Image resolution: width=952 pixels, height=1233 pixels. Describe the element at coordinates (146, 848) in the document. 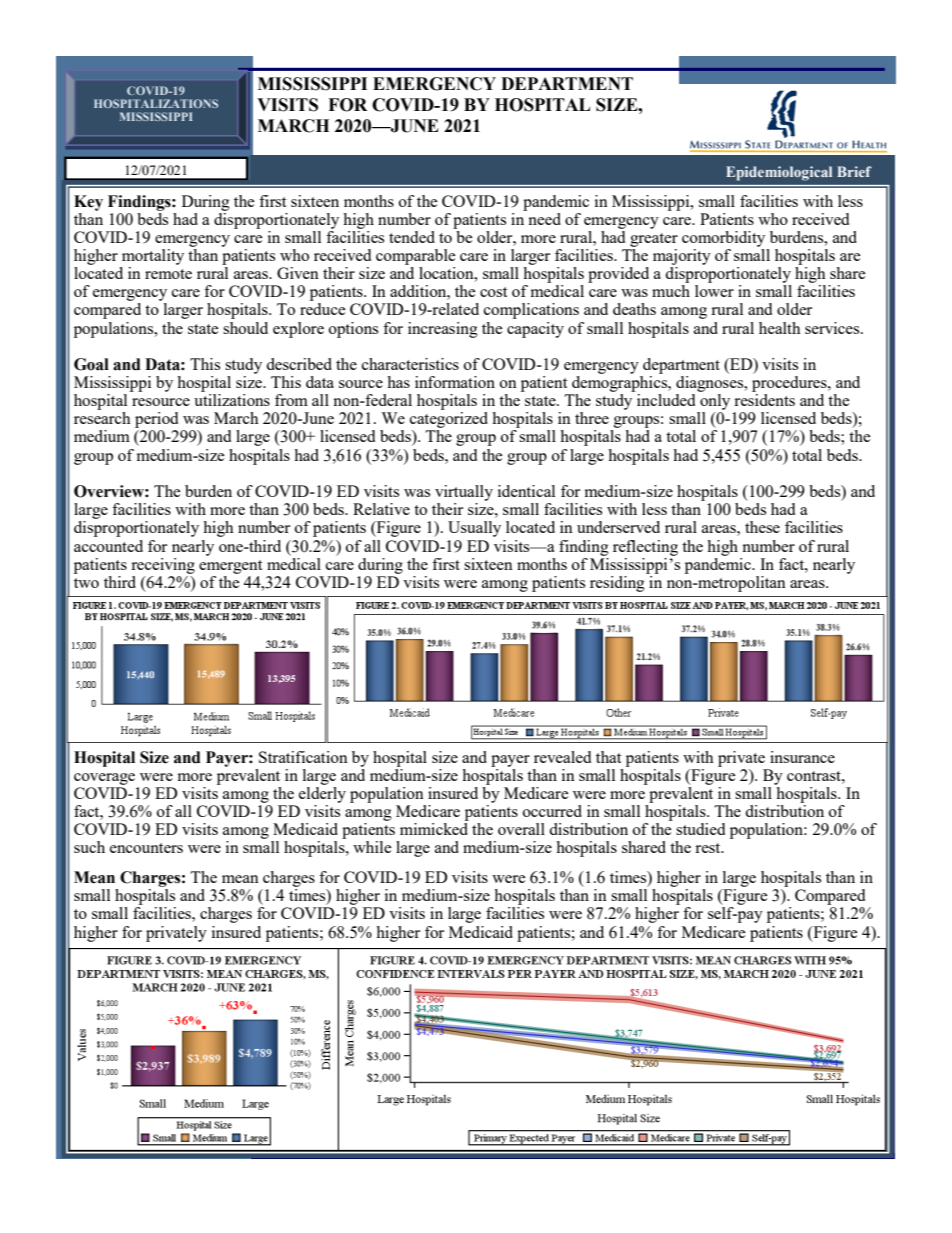

I see `encounters` at that location.
